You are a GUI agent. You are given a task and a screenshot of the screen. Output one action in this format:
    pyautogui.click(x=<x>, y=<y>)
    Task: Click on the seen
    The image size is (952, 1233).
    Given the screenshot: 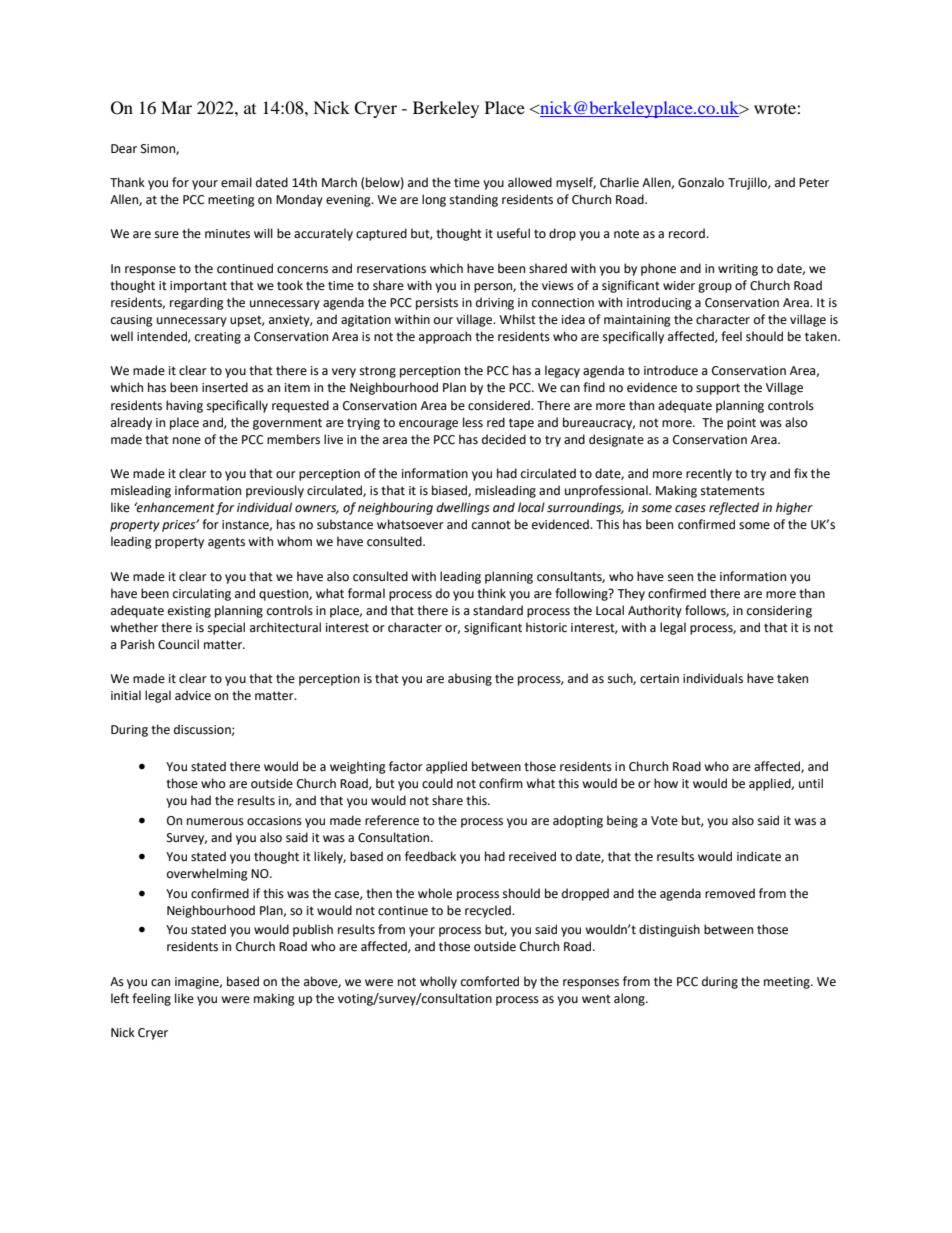 What is the action you would take?
    pyautogui.click(x=680, y=578)
